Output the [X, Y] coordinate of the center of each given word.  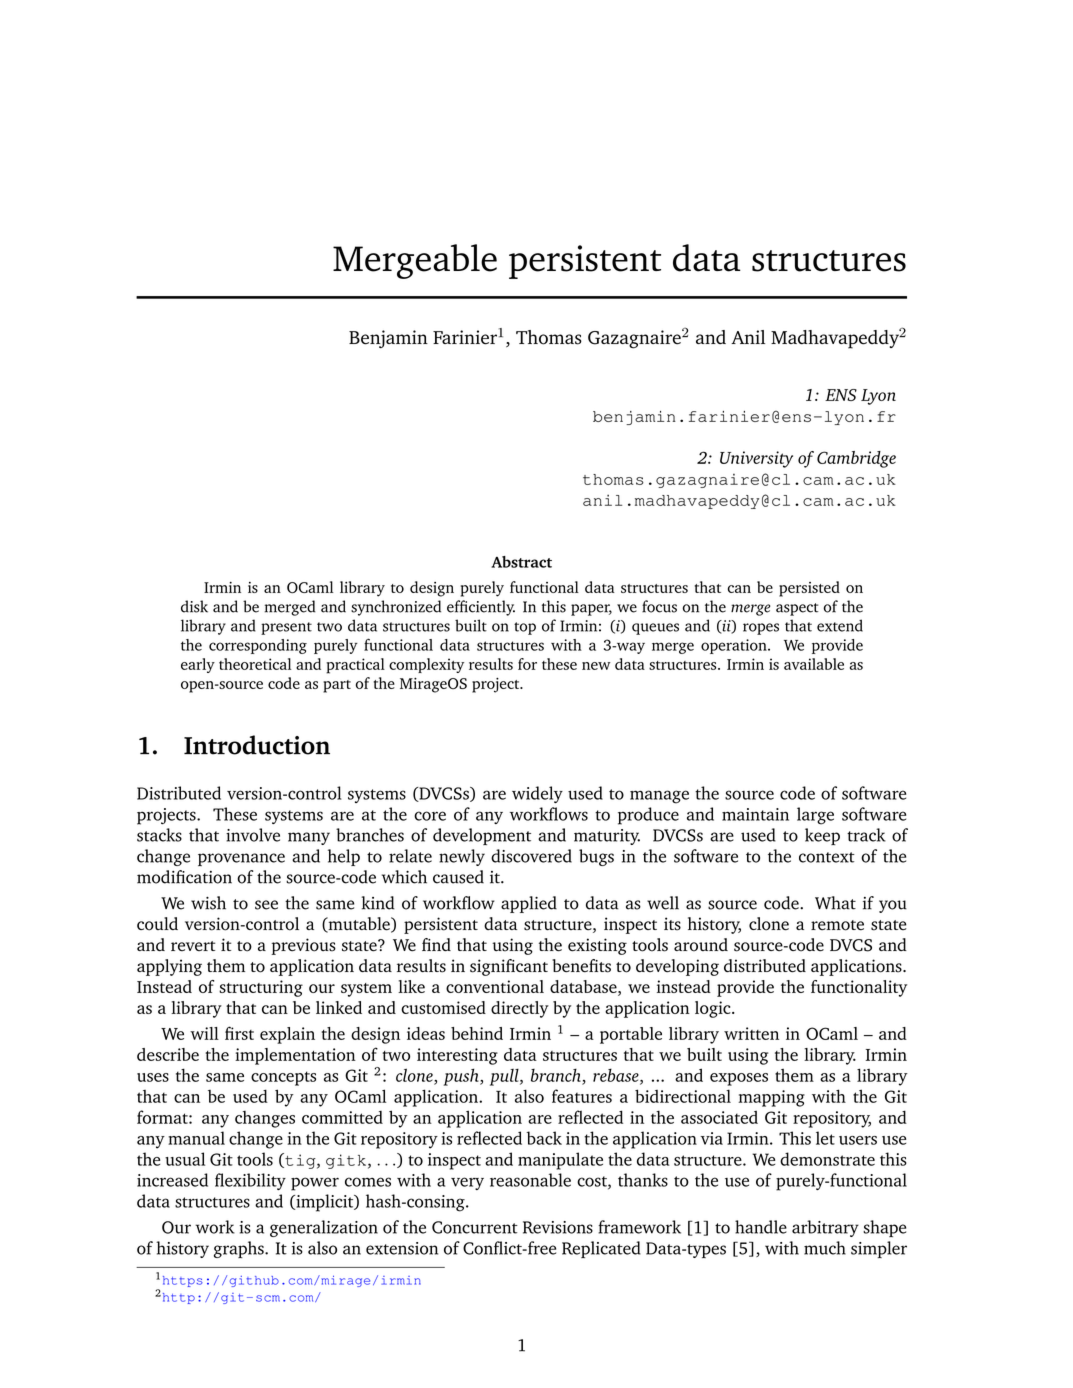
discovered [531, 856]
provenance [241, 859]
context [827, 857]
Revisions [558, 1227]
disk [194, 606]
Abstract [521, 562]
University [756, 459]
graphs [240, 1249]
